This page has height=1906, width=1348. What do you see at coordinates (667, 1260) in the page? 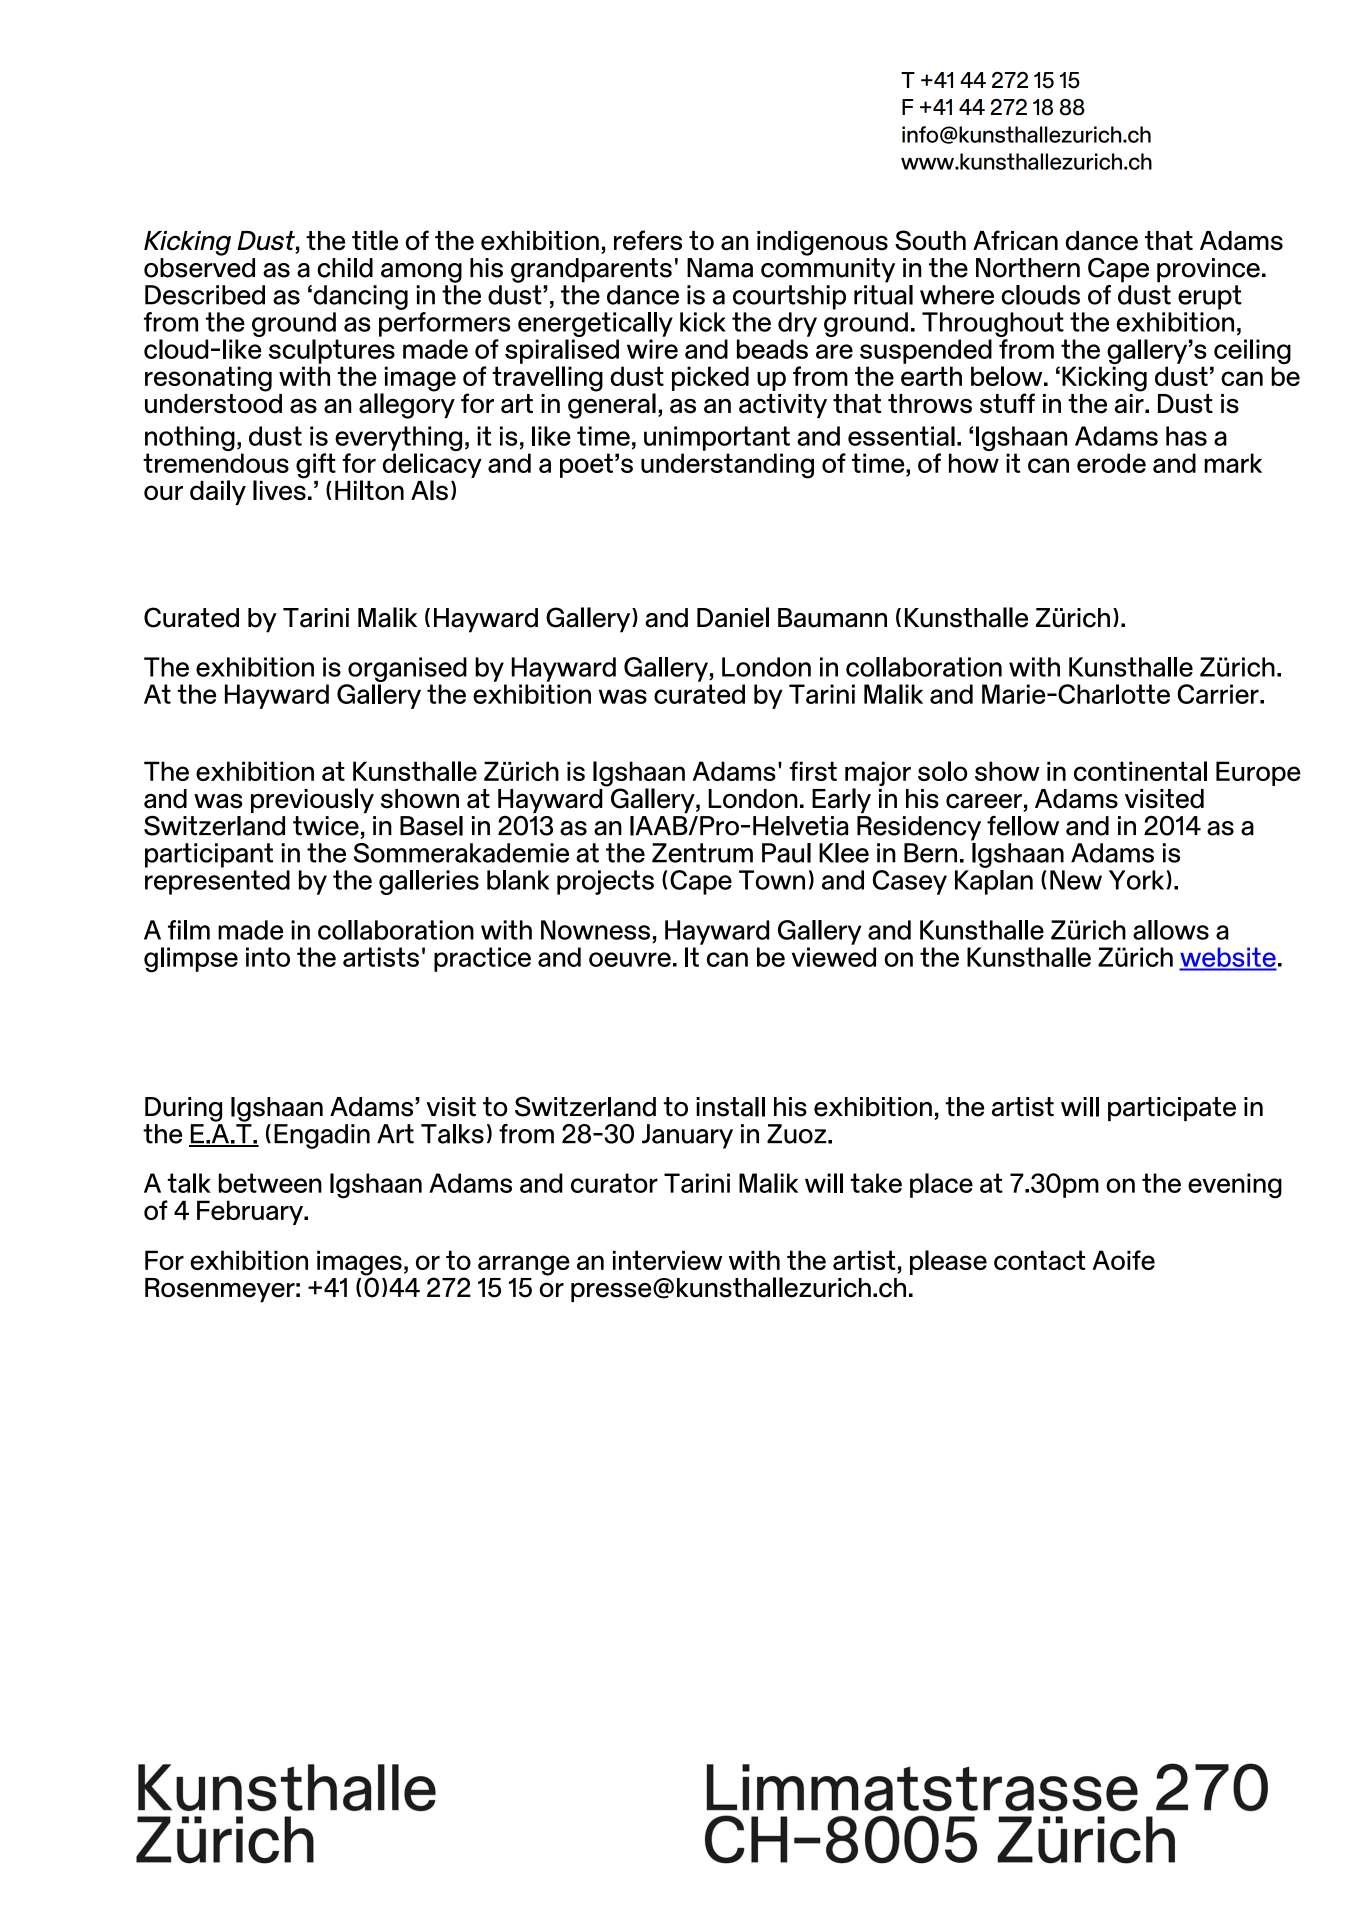
I see `interview` at bounding box center [667, 1260].
